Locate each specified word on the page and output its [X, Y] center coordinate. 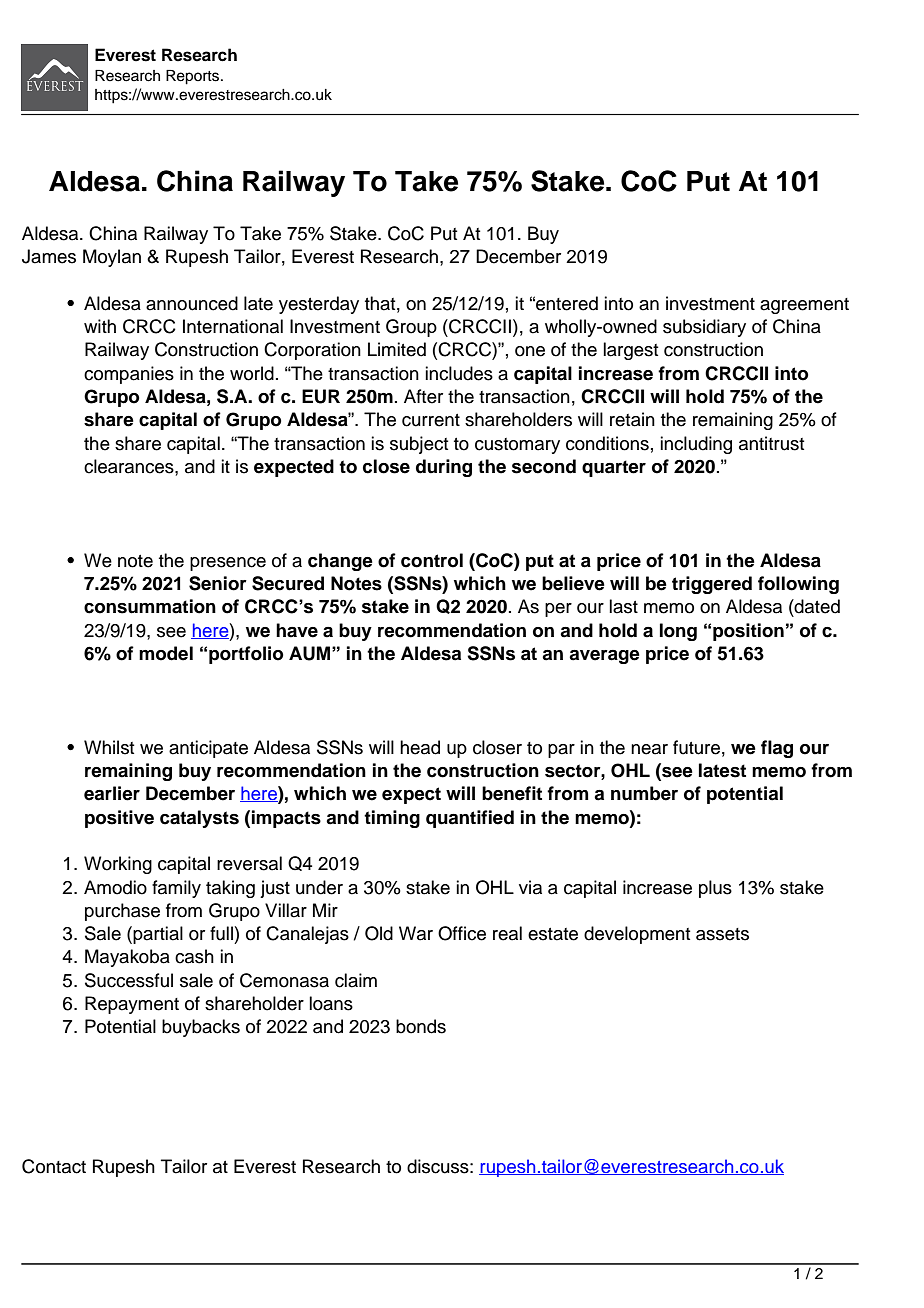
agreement [804, 306]
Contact [54, 1166]
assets [722, 934]
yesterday [319, 305]
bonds [421, 1026]
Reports [194, 77]
